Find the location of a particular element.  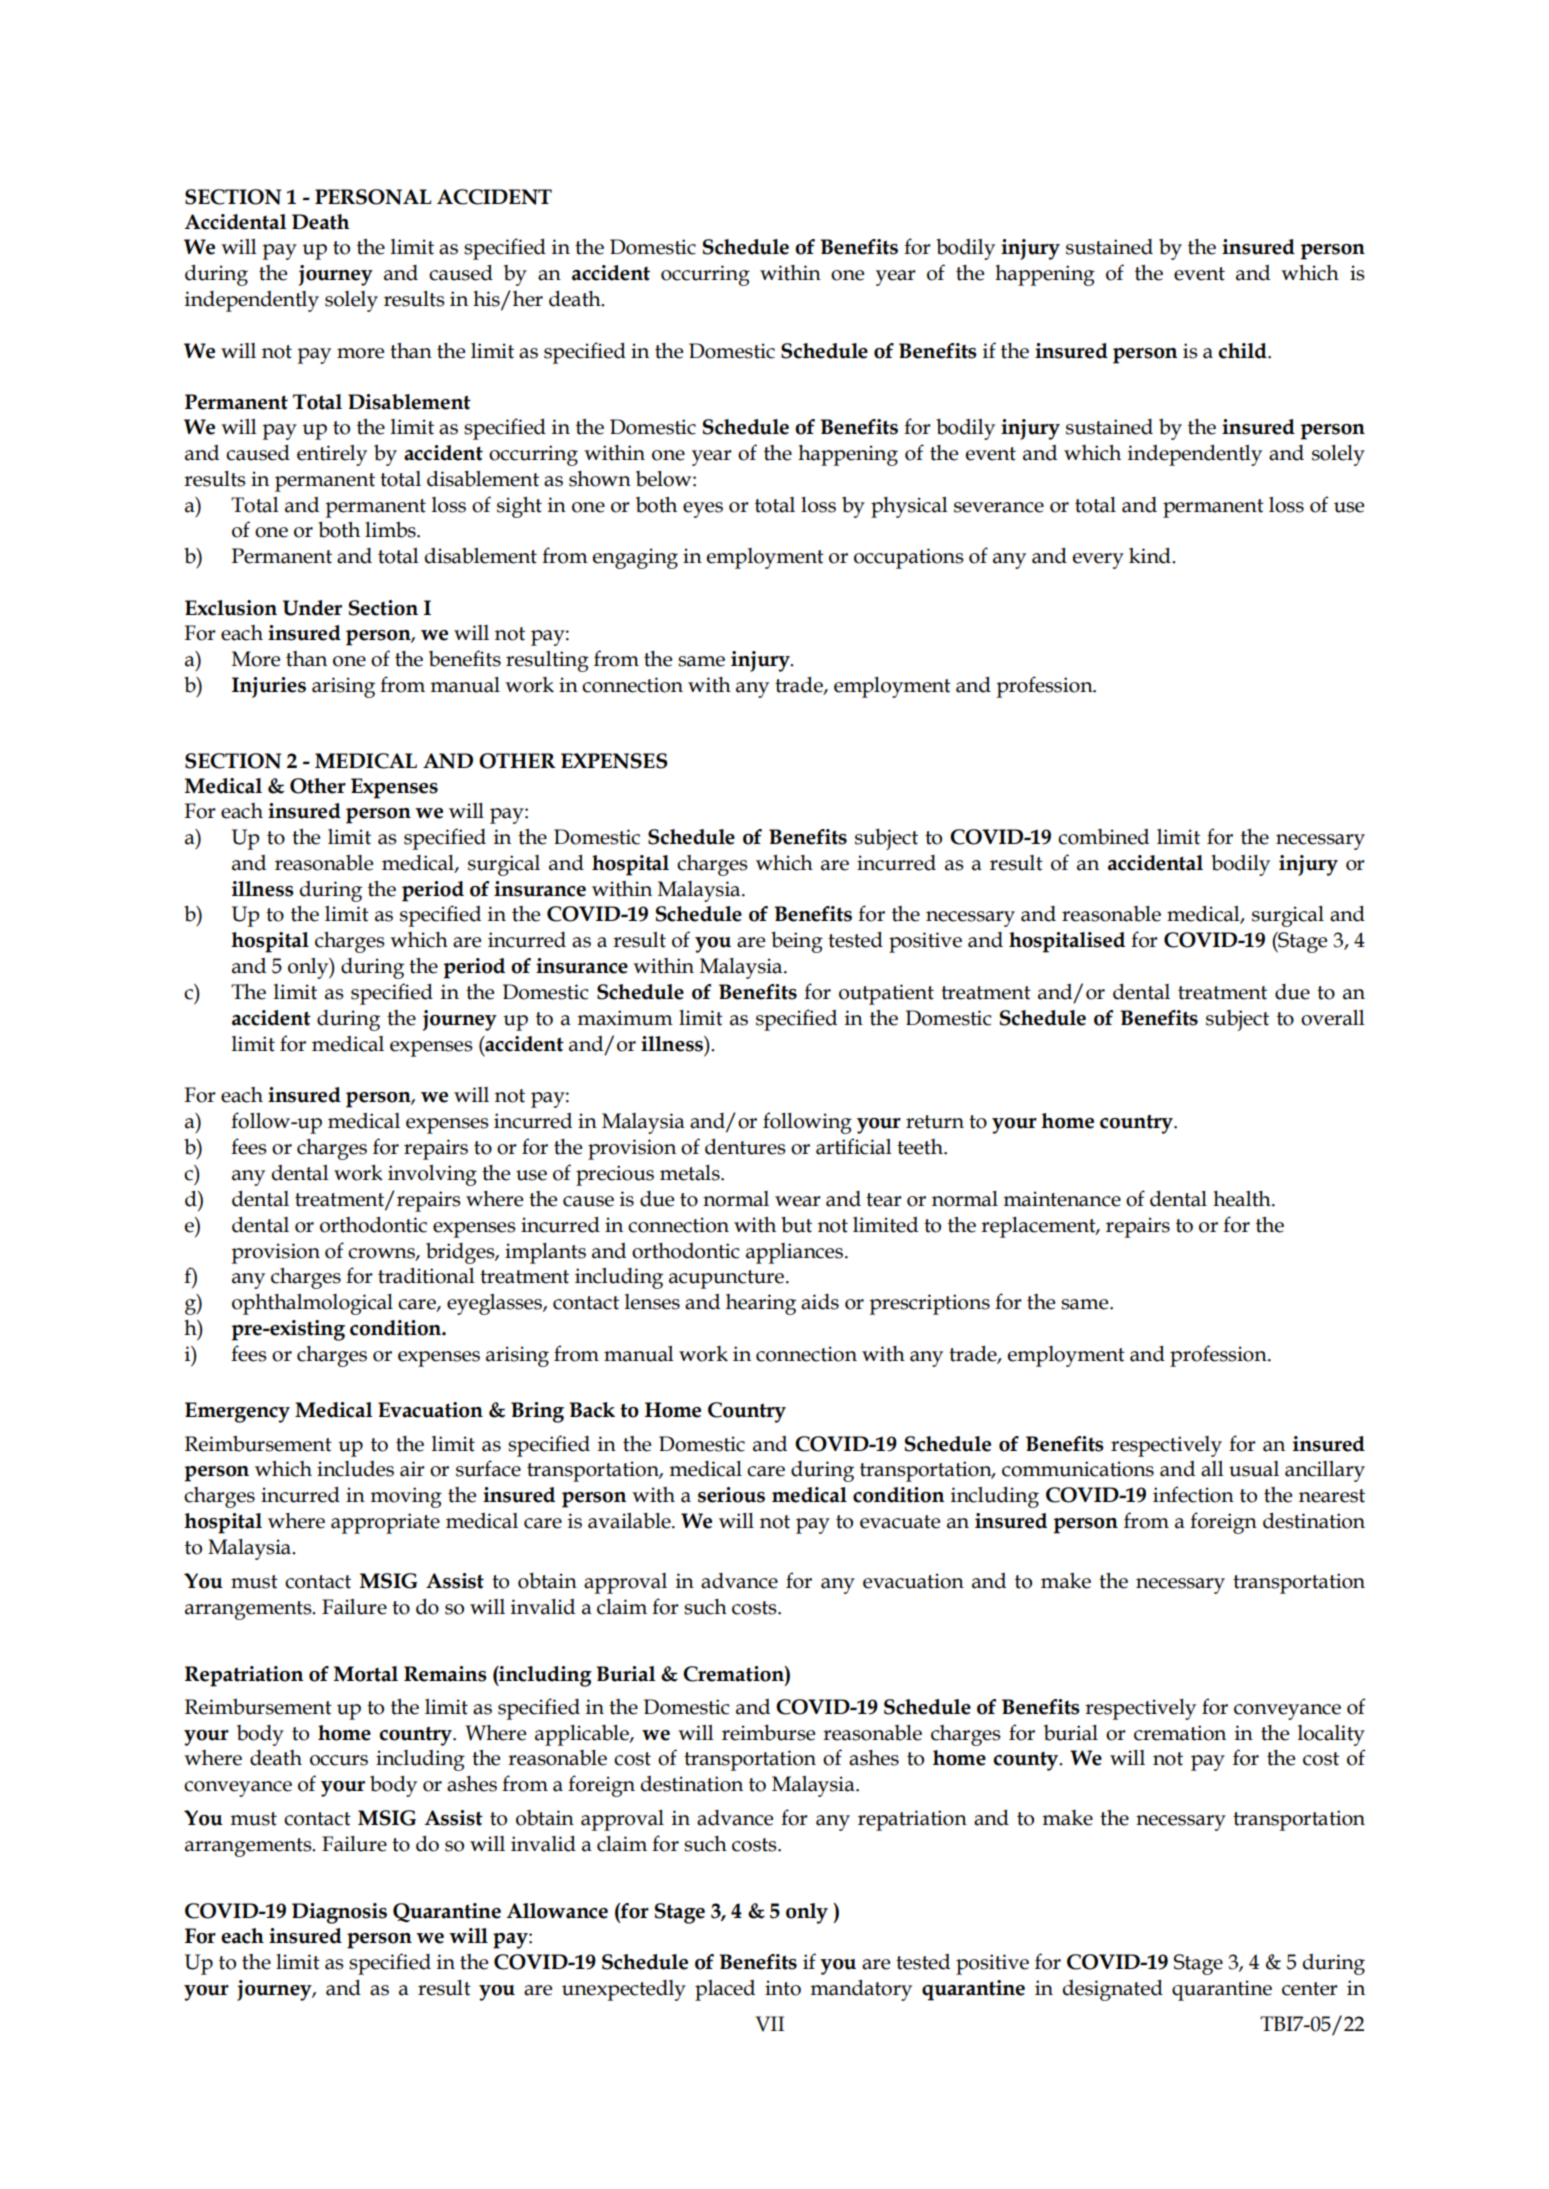

combined is located at coordinates (1103, 837).
